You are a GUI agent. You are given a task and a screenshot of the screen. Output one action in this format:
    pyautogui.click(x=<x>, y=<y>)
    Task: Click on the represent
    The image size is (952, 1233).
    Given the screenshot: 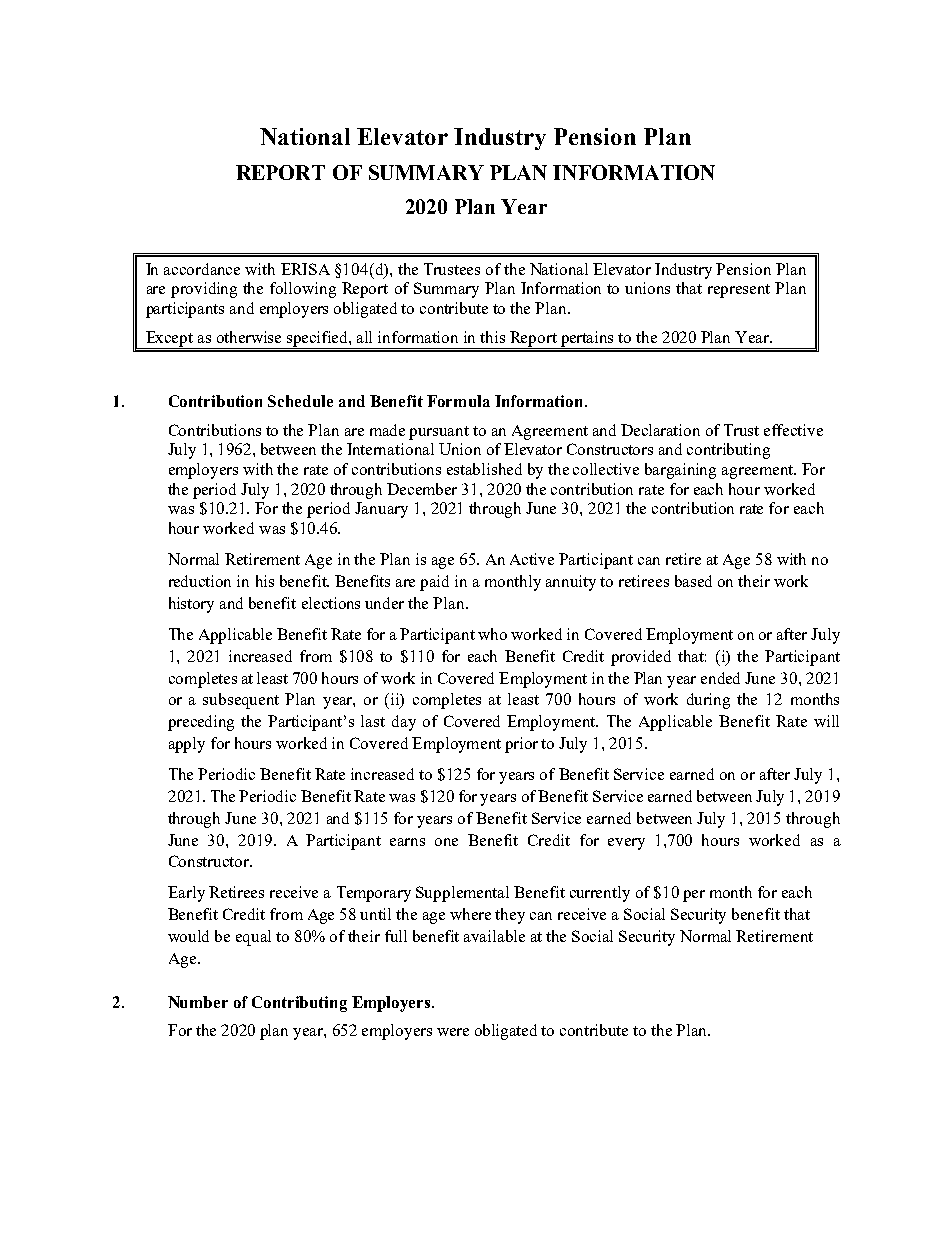 What is the action you would take?
    pyautogui.click(x=739, y=291)
